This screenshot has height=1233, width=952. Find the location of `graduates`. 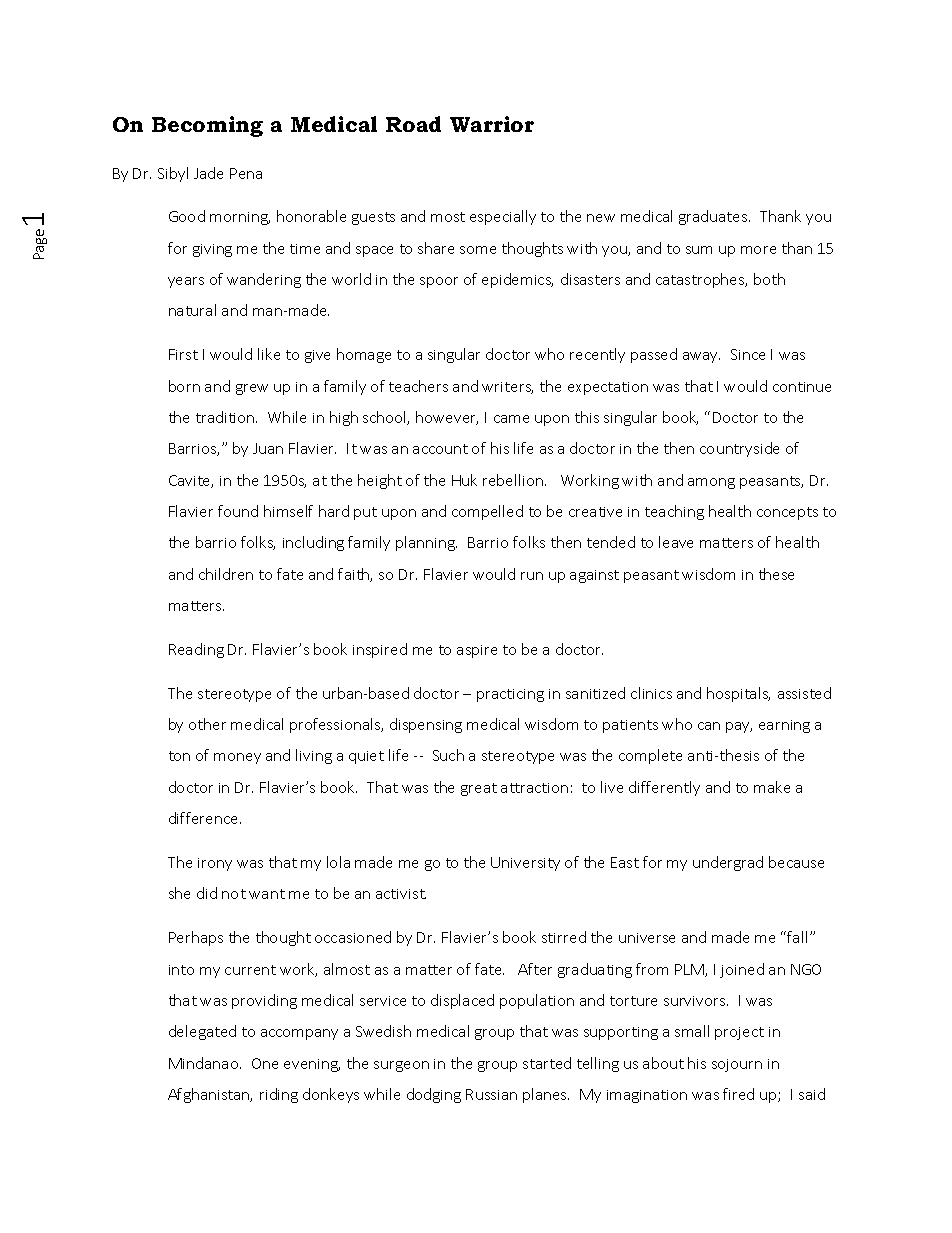

graduates is located at coordinates (714, 217).
